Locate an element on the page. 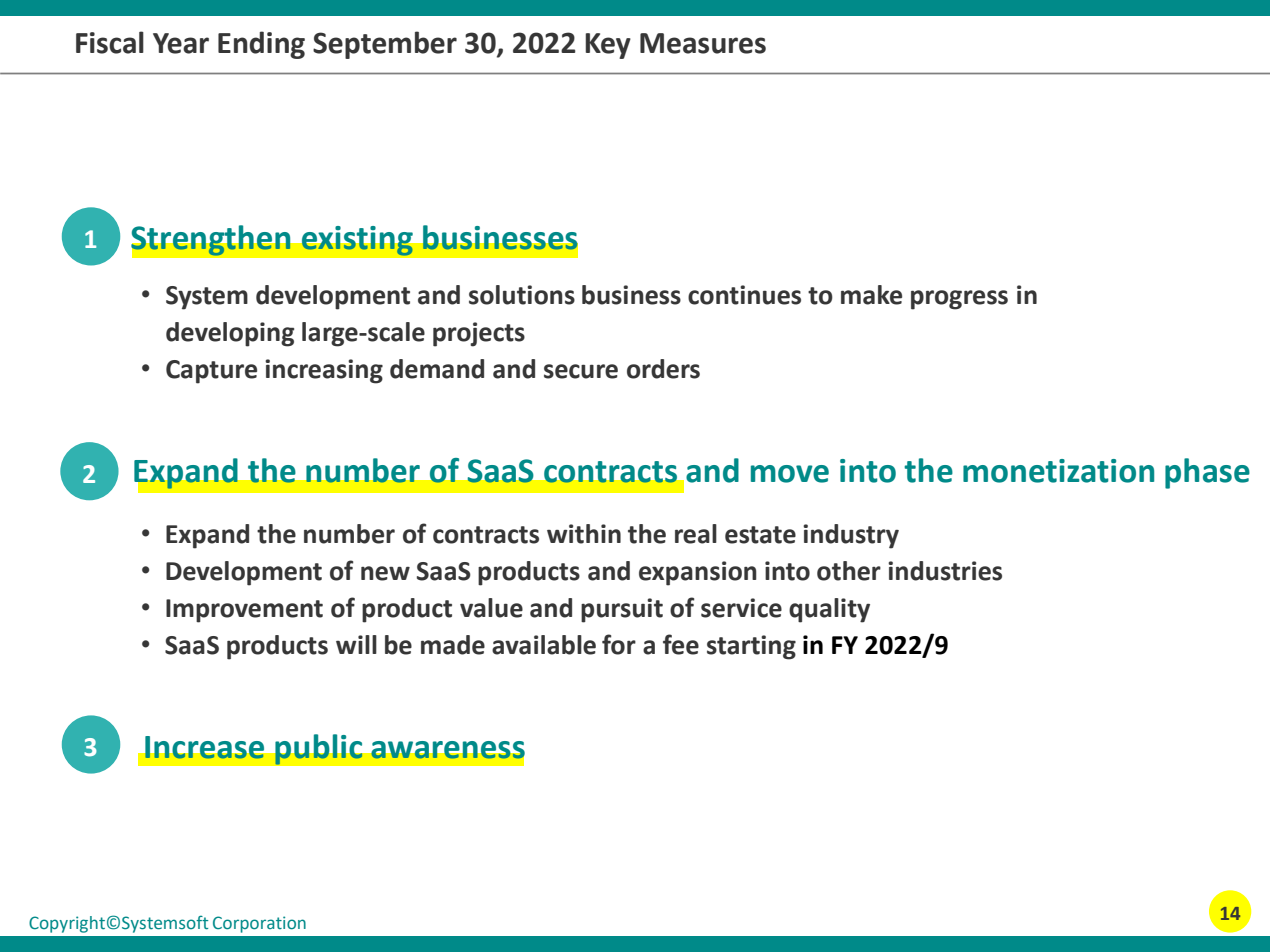  fee is located at coordinates (681, 644).
